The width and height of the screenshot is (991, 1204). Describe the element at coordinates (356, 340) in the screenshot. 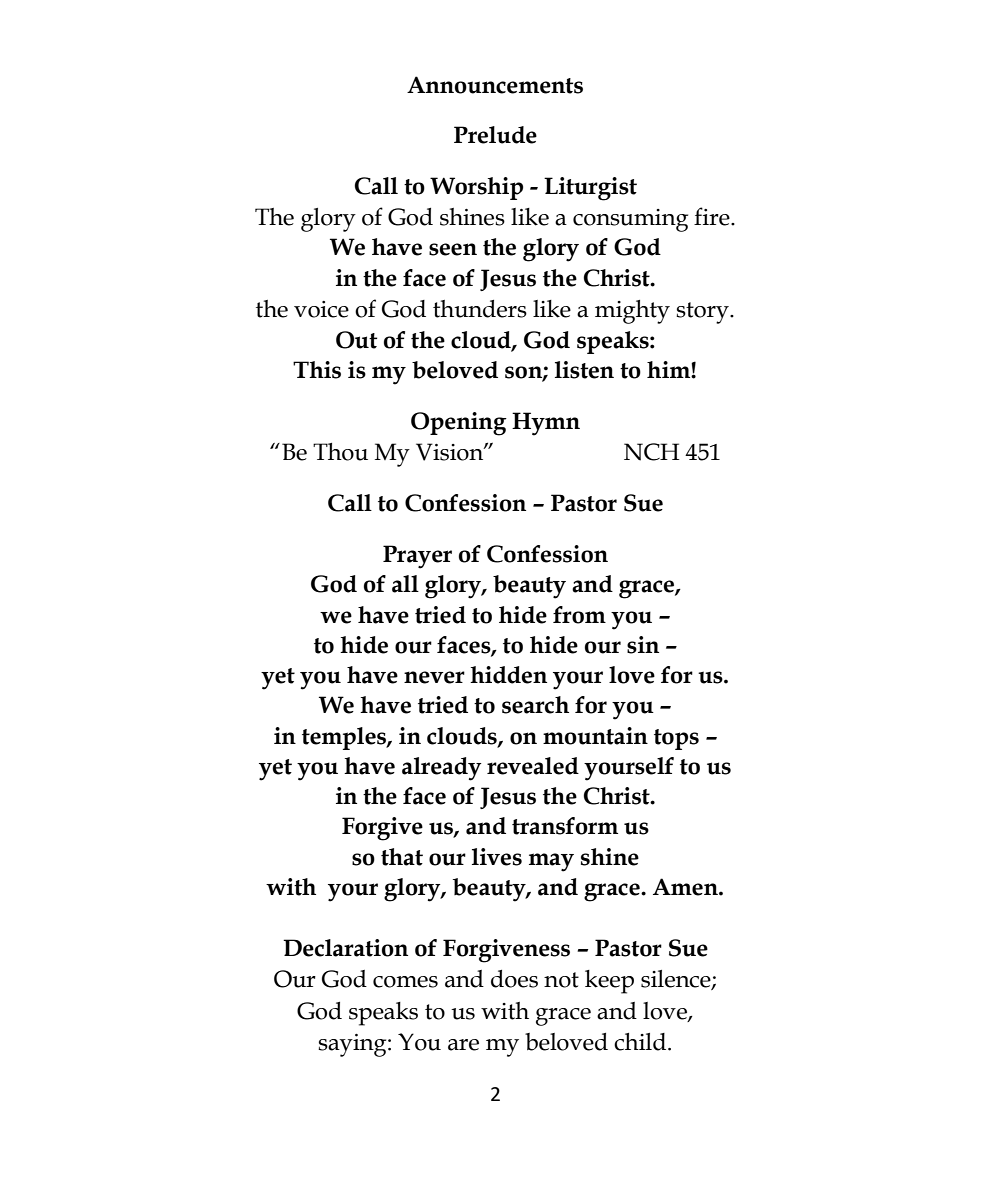

I see `Out` at that location.
